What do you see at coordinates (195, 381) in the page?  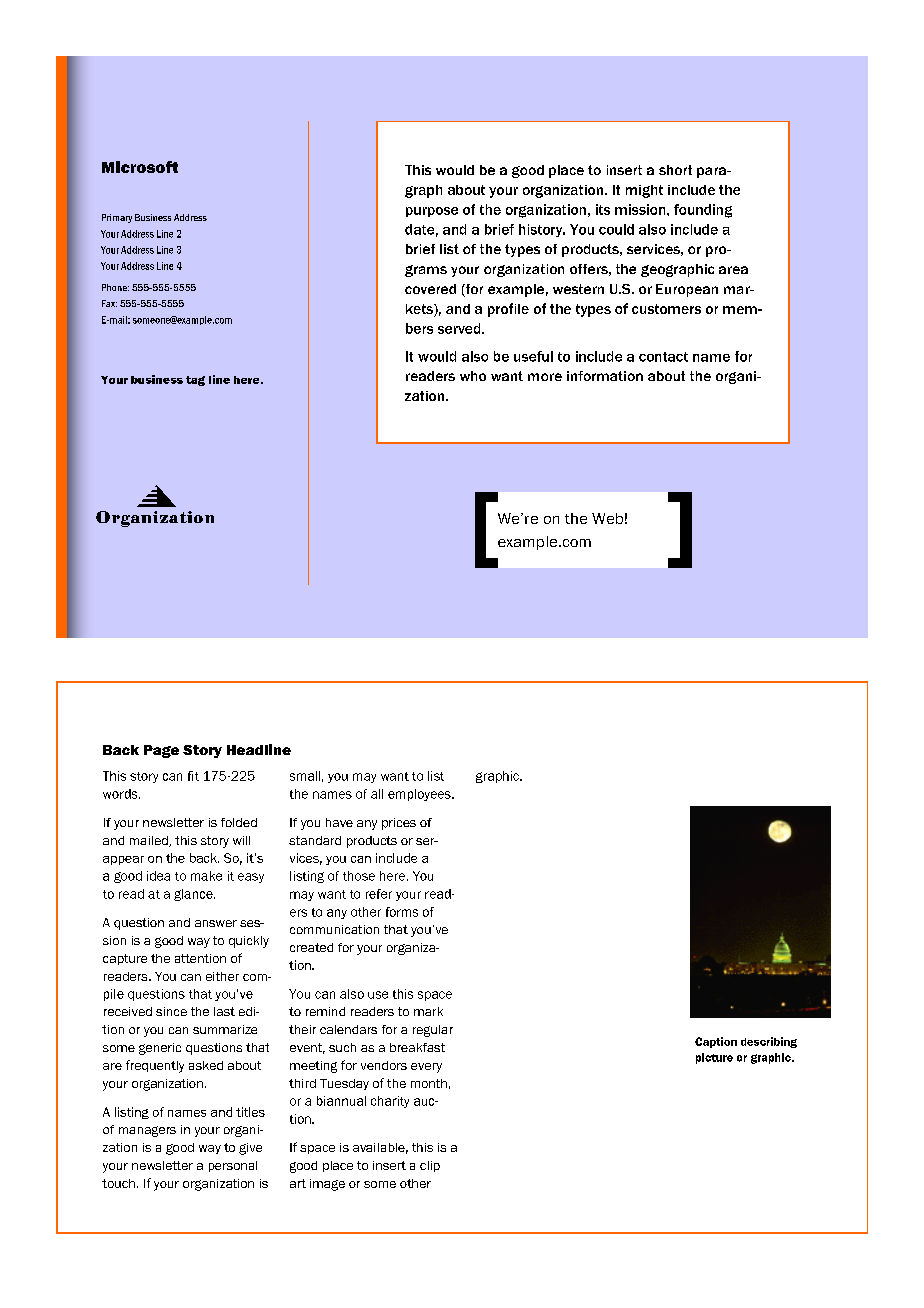 I see `tag` at bounding box center [195, 381].
